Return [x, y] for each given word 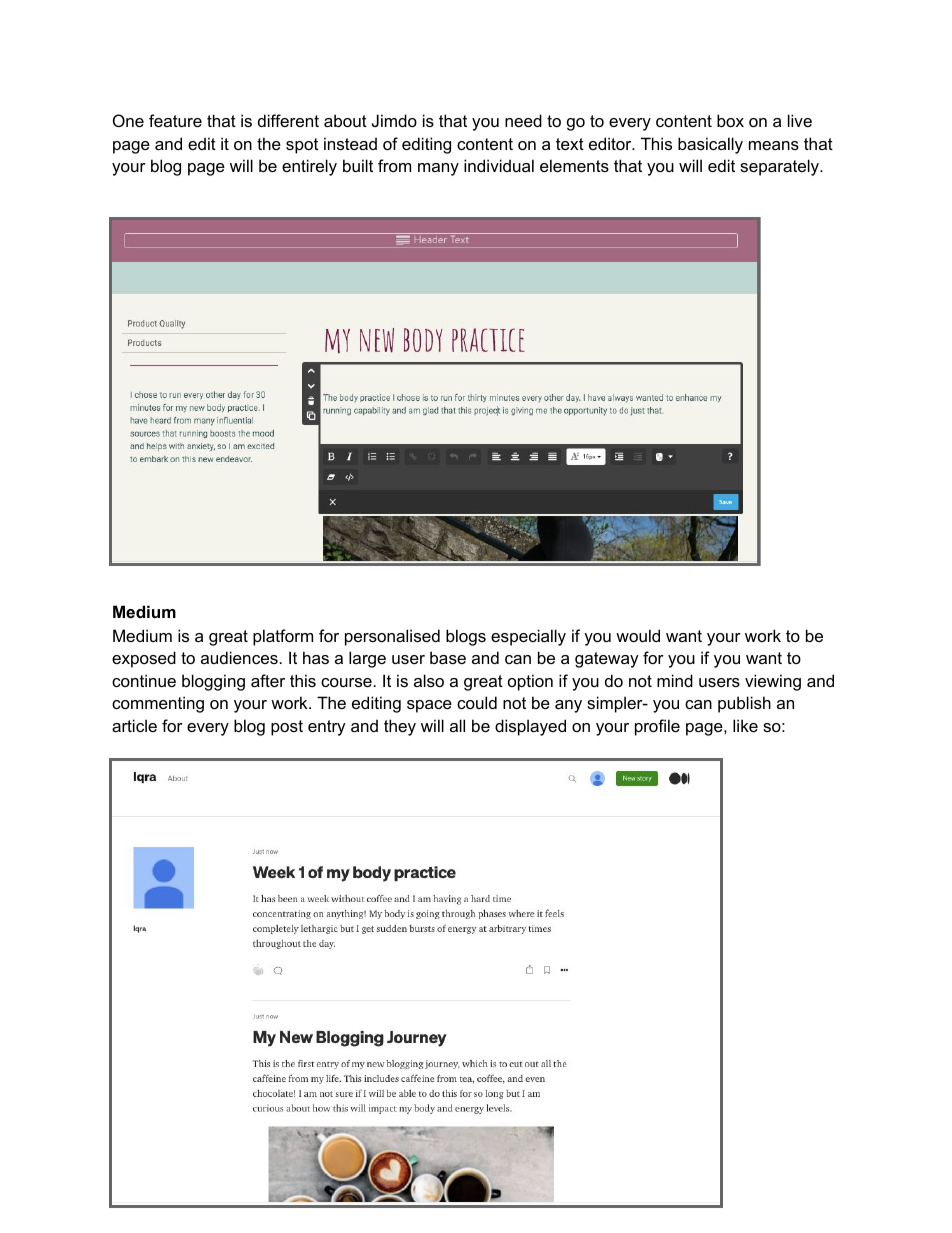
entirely [309, 167]
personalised [392, 637]
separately [780, 167]
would [638, 635]
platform [283, 637]
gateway [607, 660]
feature [175, 120]
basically [710, 145]
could [477, 702]
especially [528, 637]
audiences [239, 657]
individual [499, 165]
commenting [158, 704]
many [438, 169]
